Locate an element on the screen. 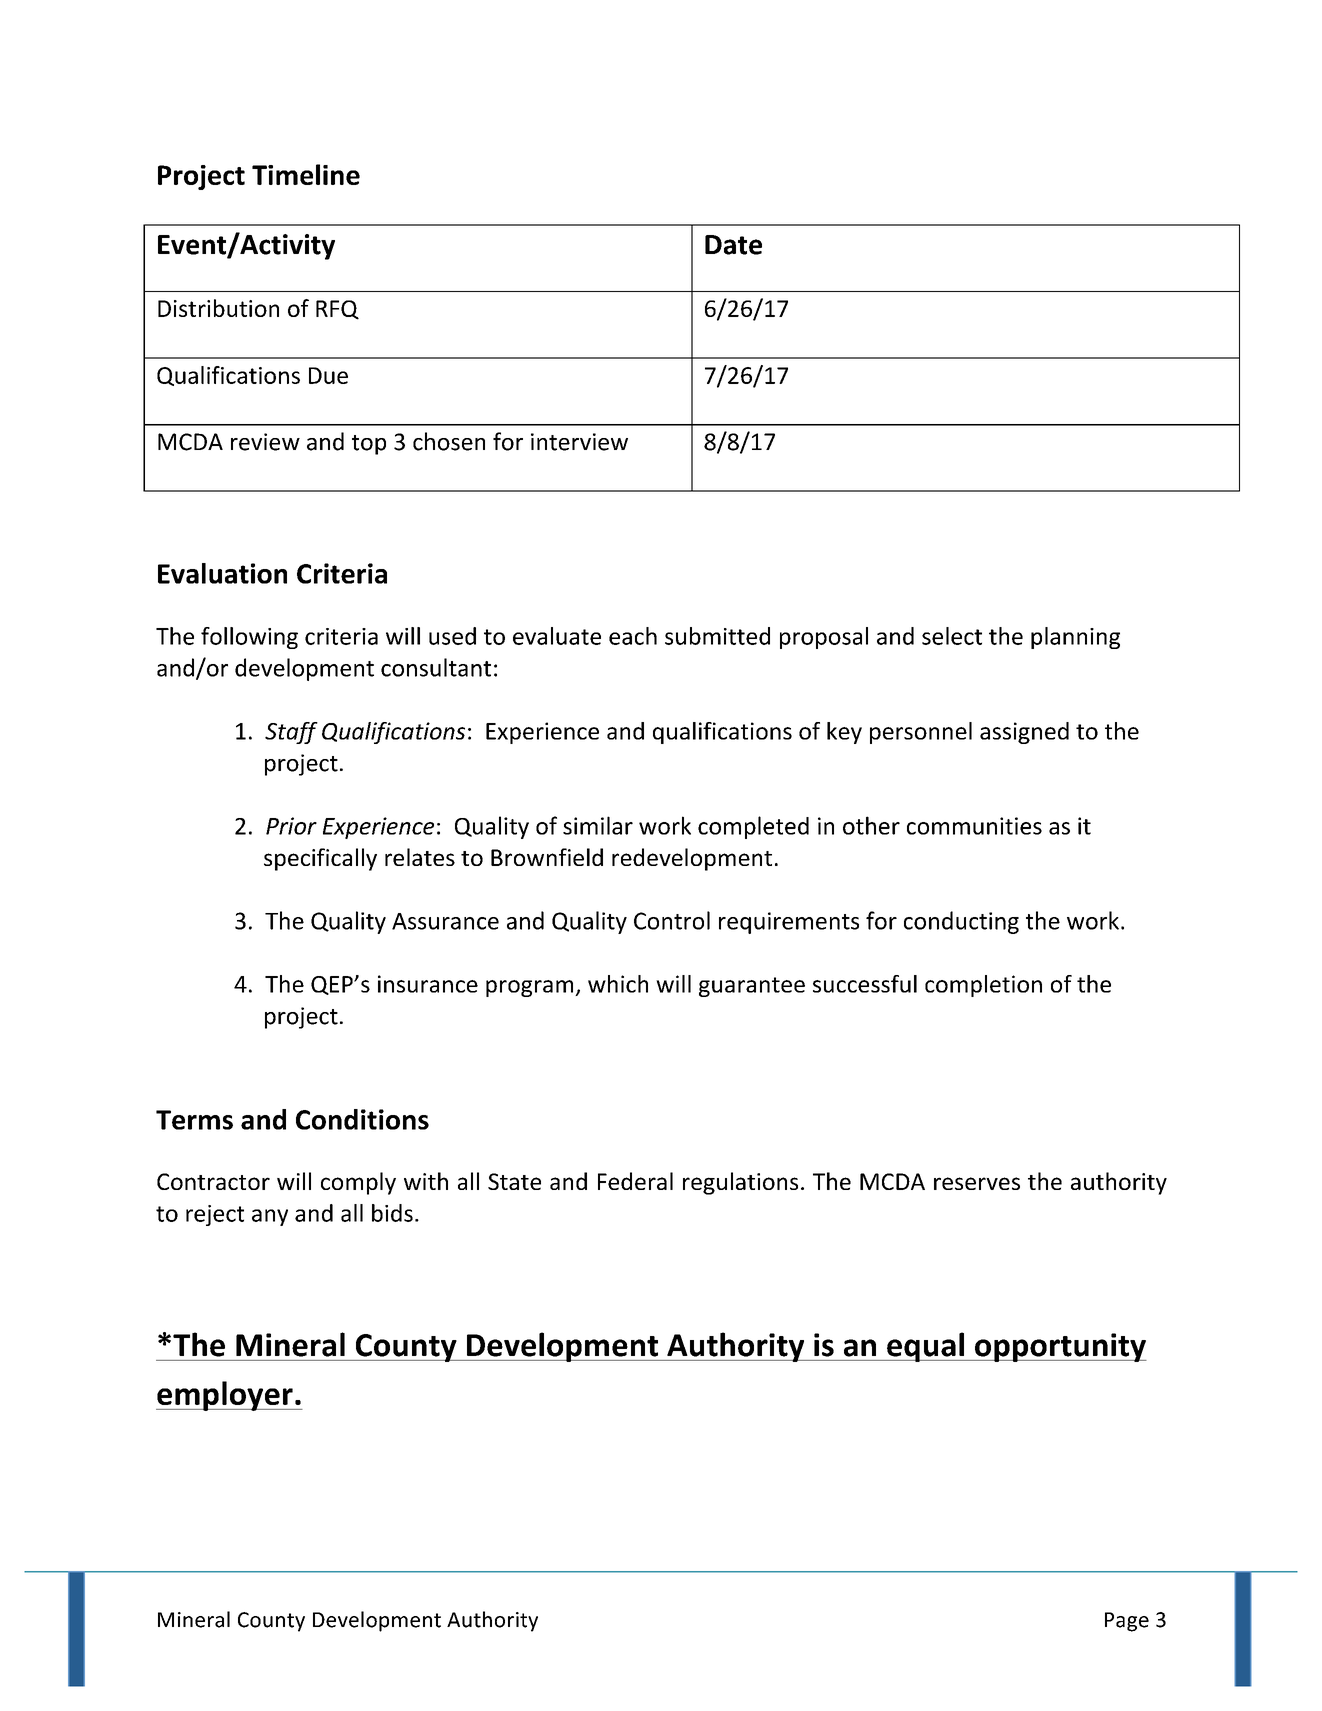  Timeline is located at coordinates (306, 174).
